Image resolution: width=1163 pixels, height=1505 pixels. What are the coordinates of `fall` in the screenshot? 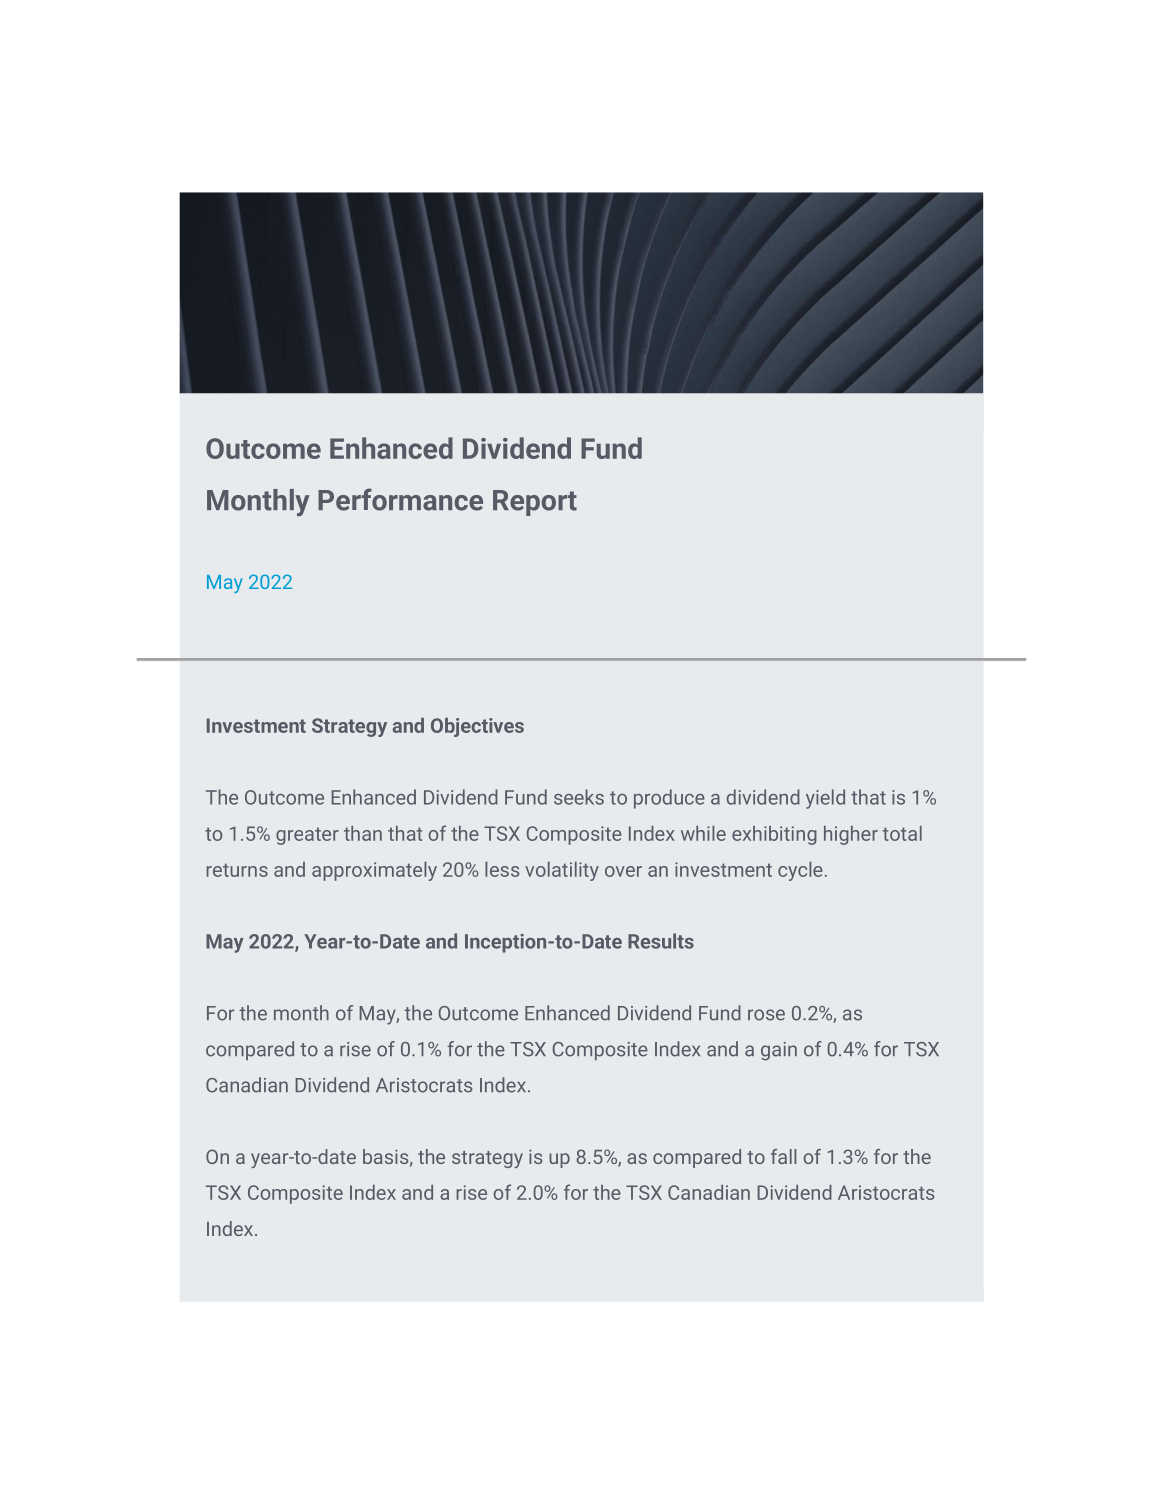 It's located at (784, 1156).
